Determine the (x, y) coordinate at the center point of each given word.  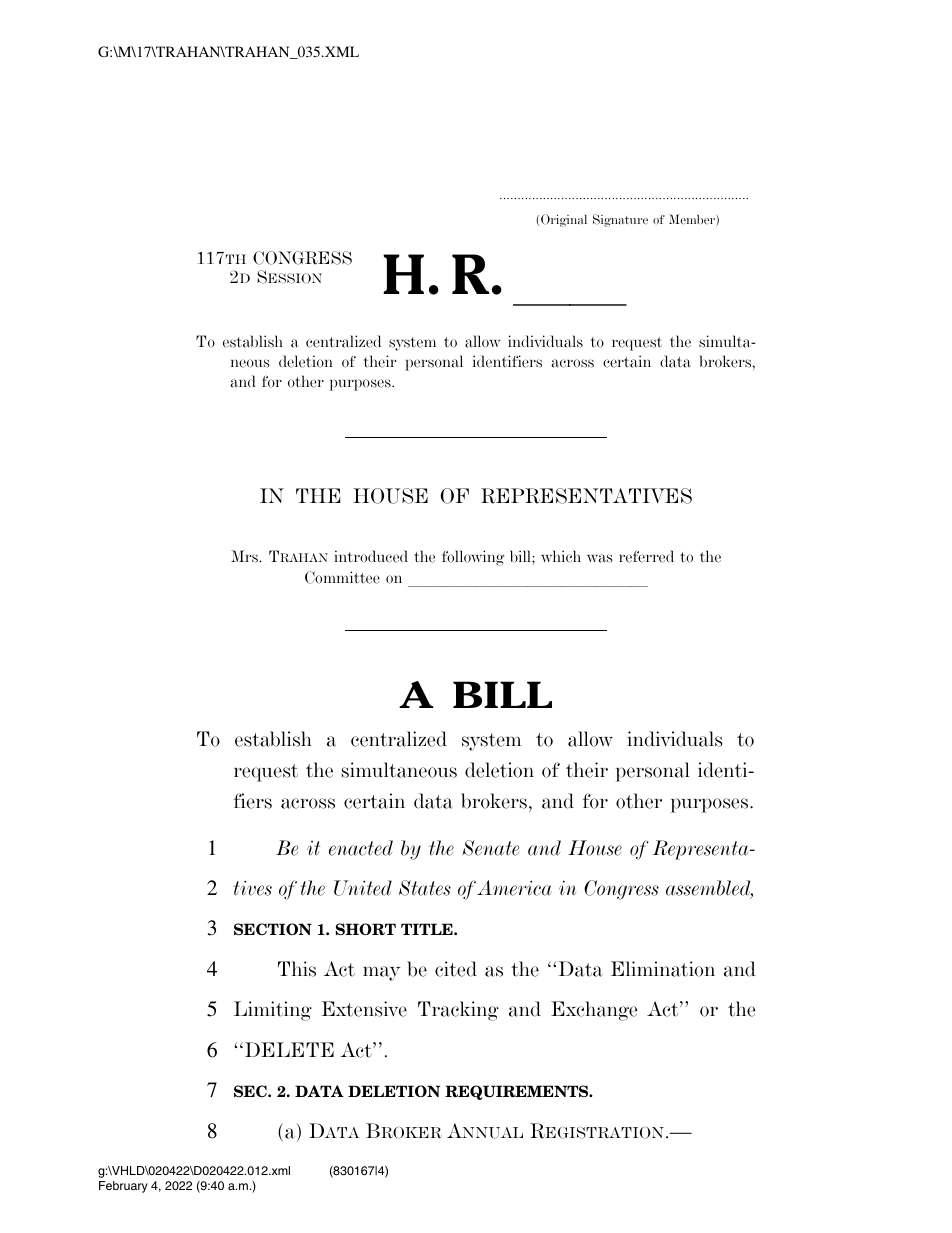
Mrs (245, 556)
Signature (620, 220)
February (123, 1187)
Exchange (594, 1011)
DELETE (289, 1049)
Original (564, 220)
